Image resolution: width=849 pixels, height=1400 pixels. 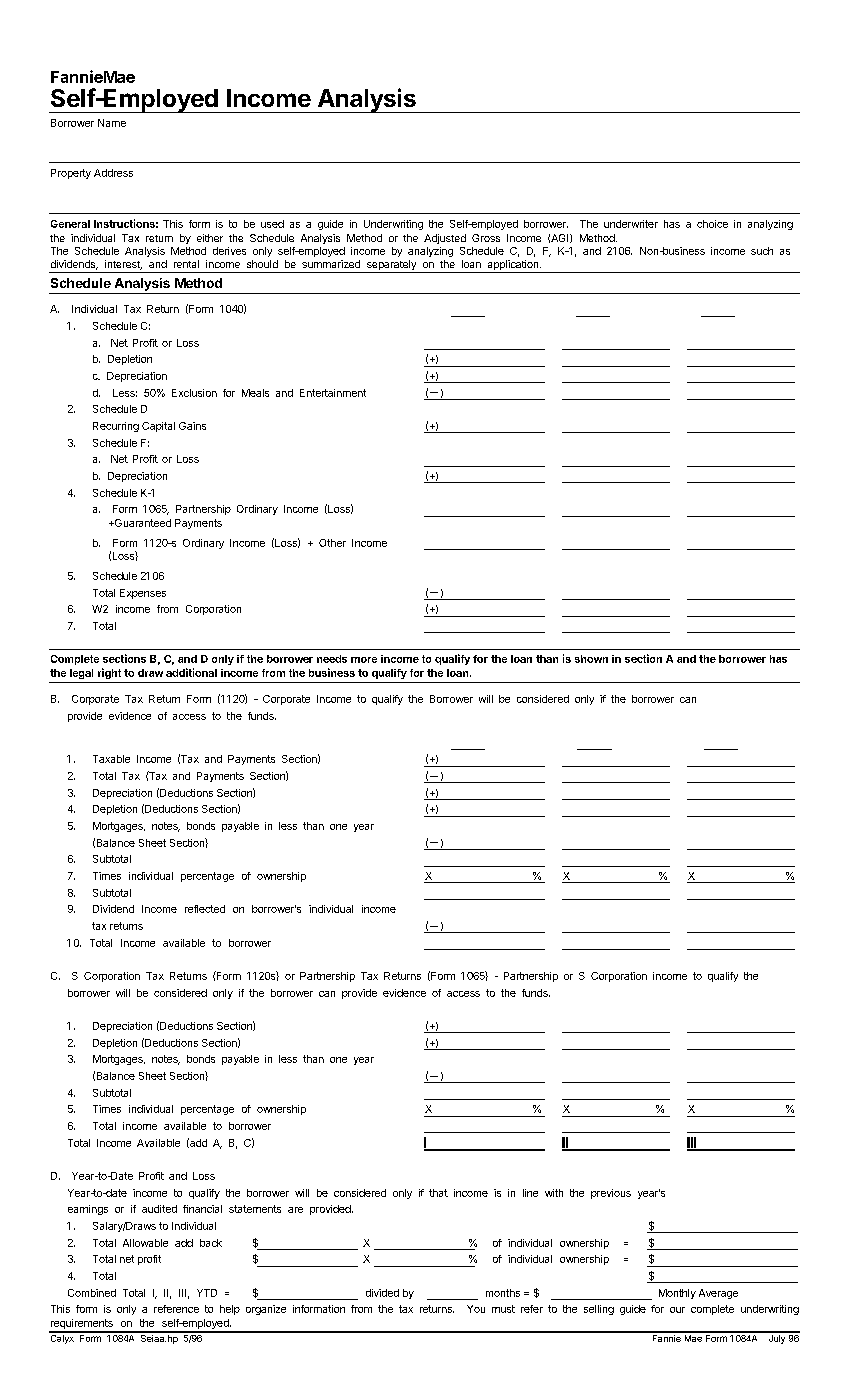 I want to click on Address, so click(x=113, y=173).
